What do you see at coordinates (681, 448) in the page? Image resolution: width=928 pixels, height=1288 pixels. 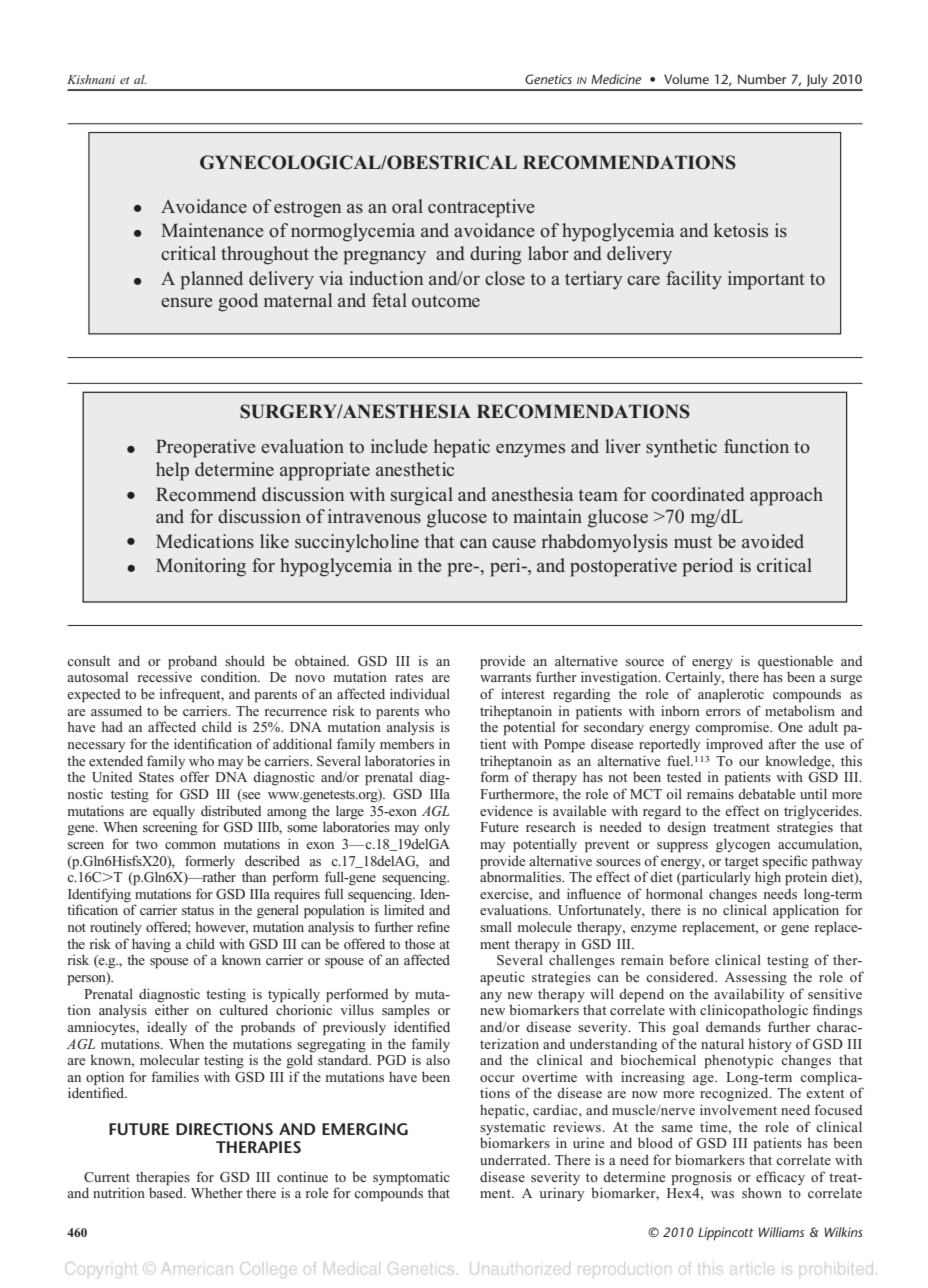 I see `synthetic` at bounding box center [681, 448].
